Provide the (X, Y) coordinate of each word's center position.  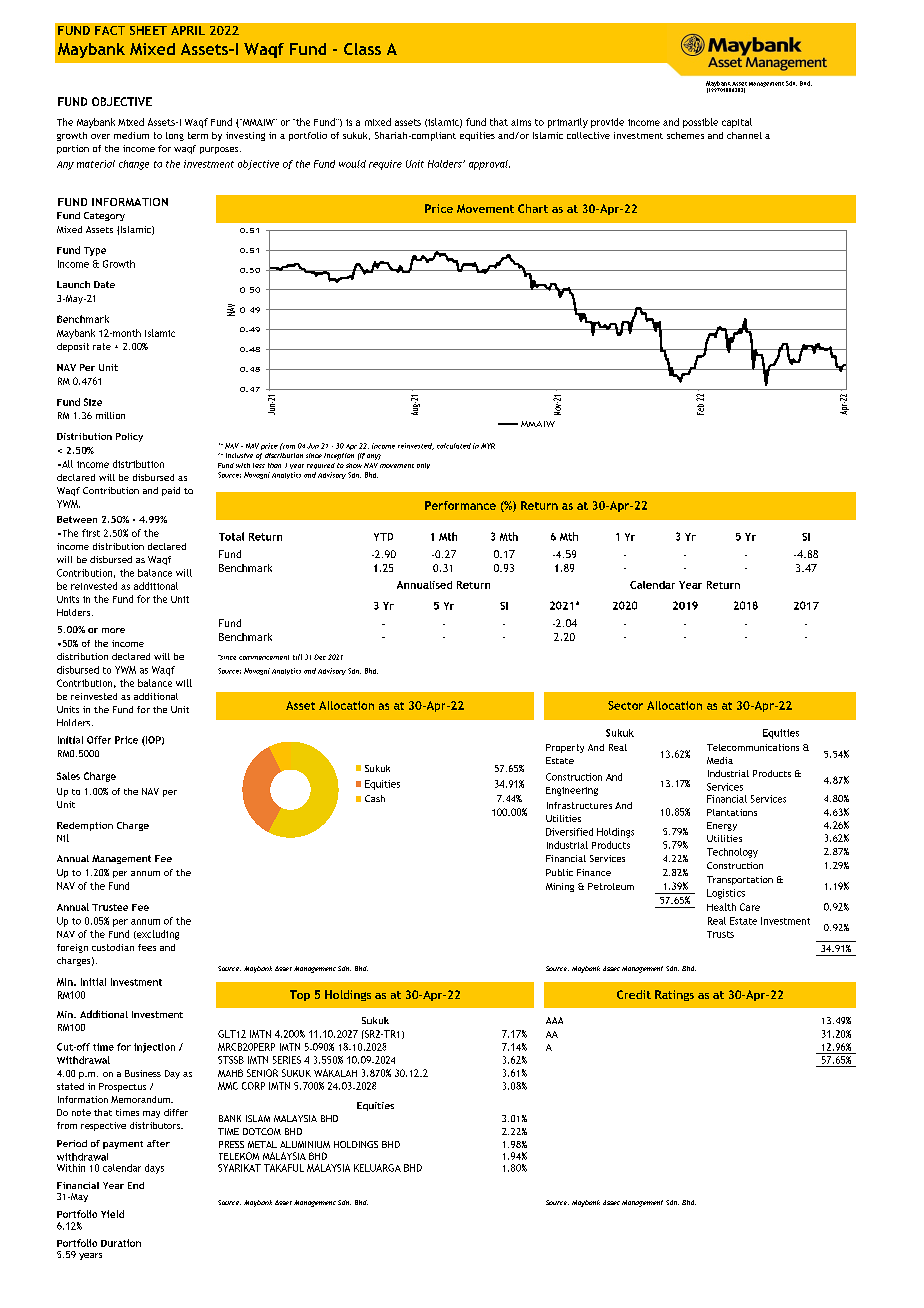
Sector (625, 705)
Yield (112, 1214)
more (113, 630)
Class (362, 49)
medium (131, 135)
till (297, 657)
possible (700, 123)
